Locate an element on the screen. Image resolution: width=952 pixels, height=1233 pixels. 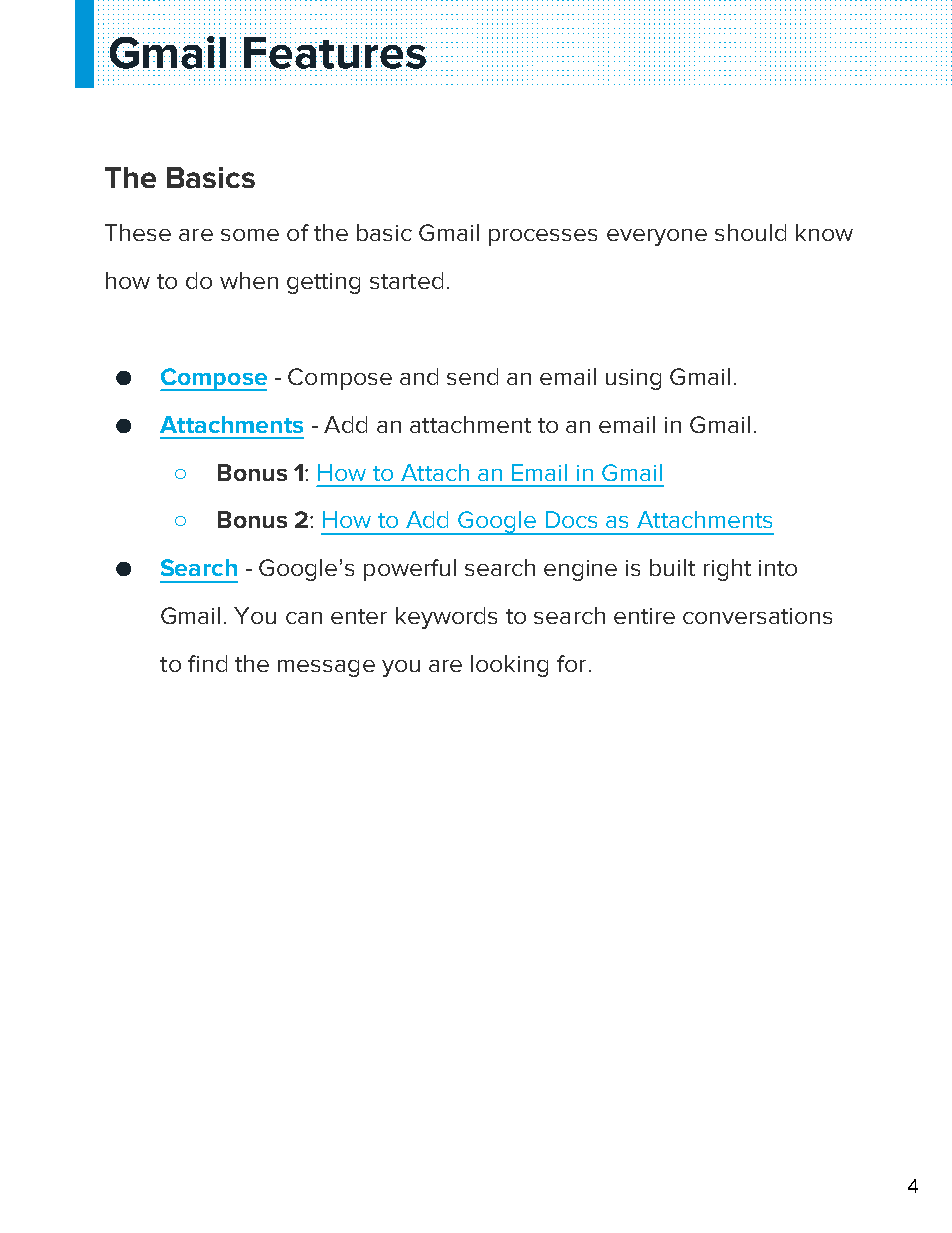
when is located at coordinates (249, 280).
